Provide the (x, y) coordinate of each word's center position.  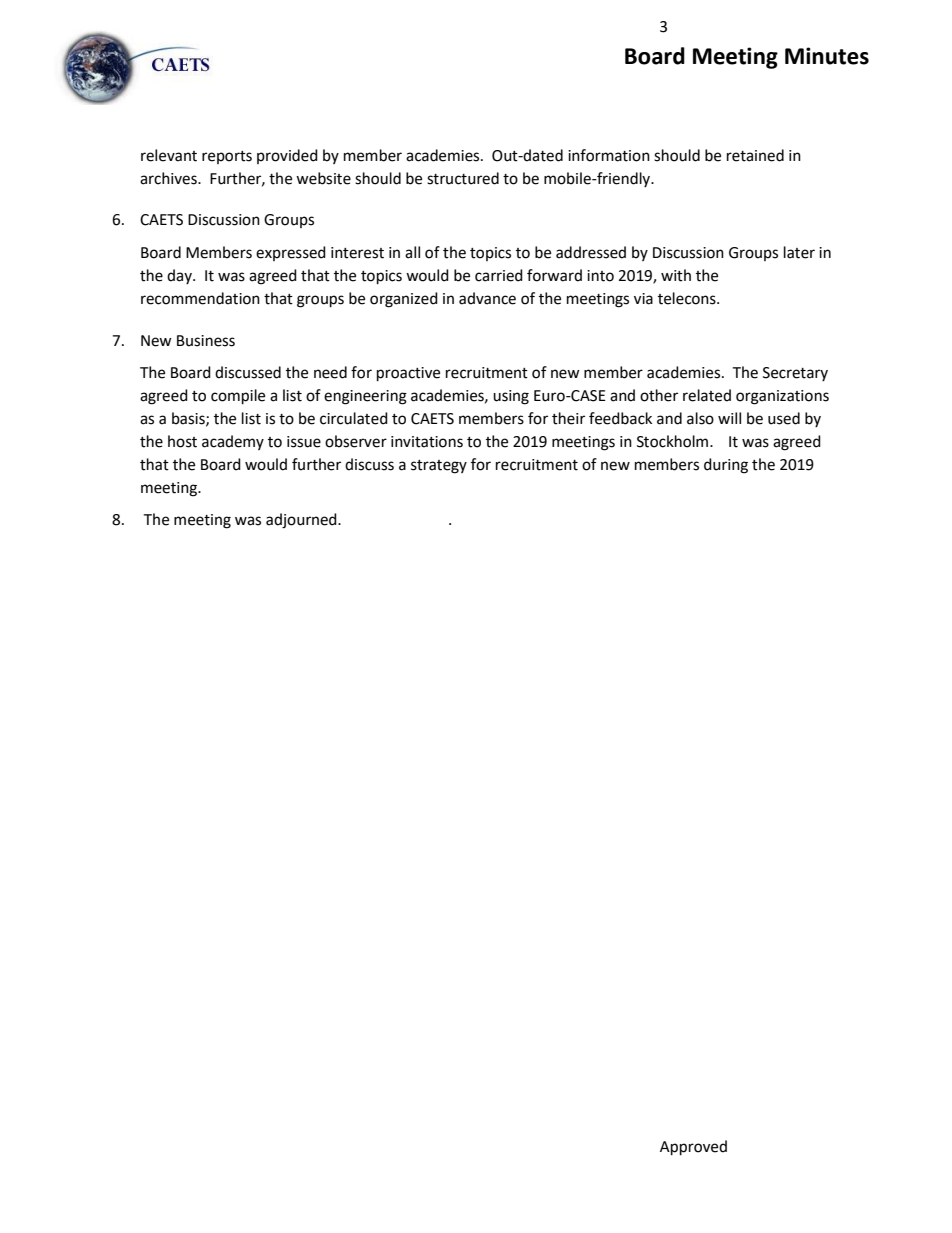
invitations (427, 442)
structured (463, 178)
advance (487, 298)
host (182, 441)
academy (233, 442)
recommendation (200, 298)
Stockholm (674, 441)
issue (304, 442)
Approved (693, 1148)
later (799, 252)
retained (755, 155)
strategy (439, 467)
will (729, 418)
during (726, 466)
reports (227, 157)
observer (356, 441)
